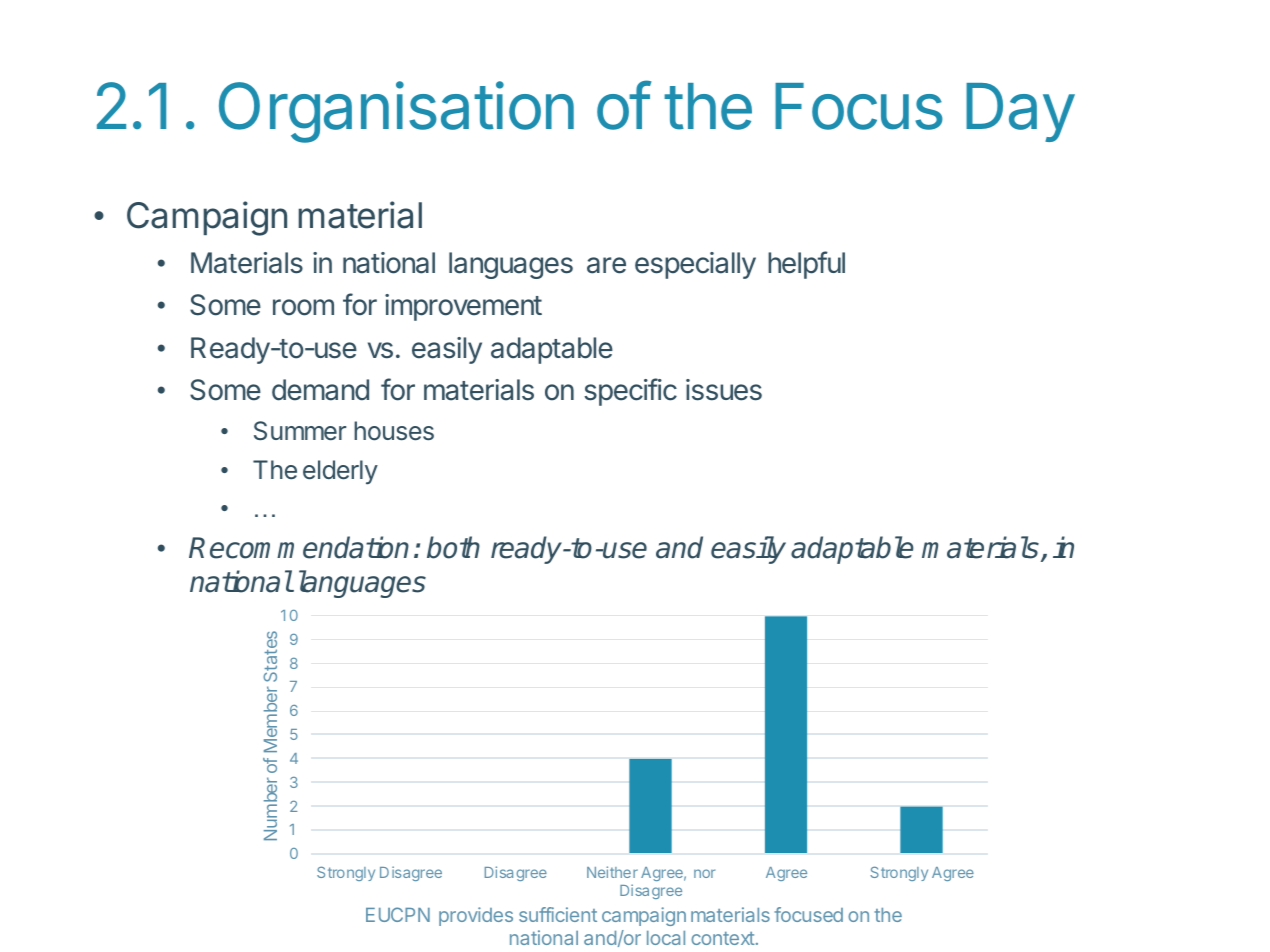 The image size is (1270, 952). What do you see at coordinates (396, 112) in the screenshot?
I see `Organisation` at bounding box center [396, 112].
